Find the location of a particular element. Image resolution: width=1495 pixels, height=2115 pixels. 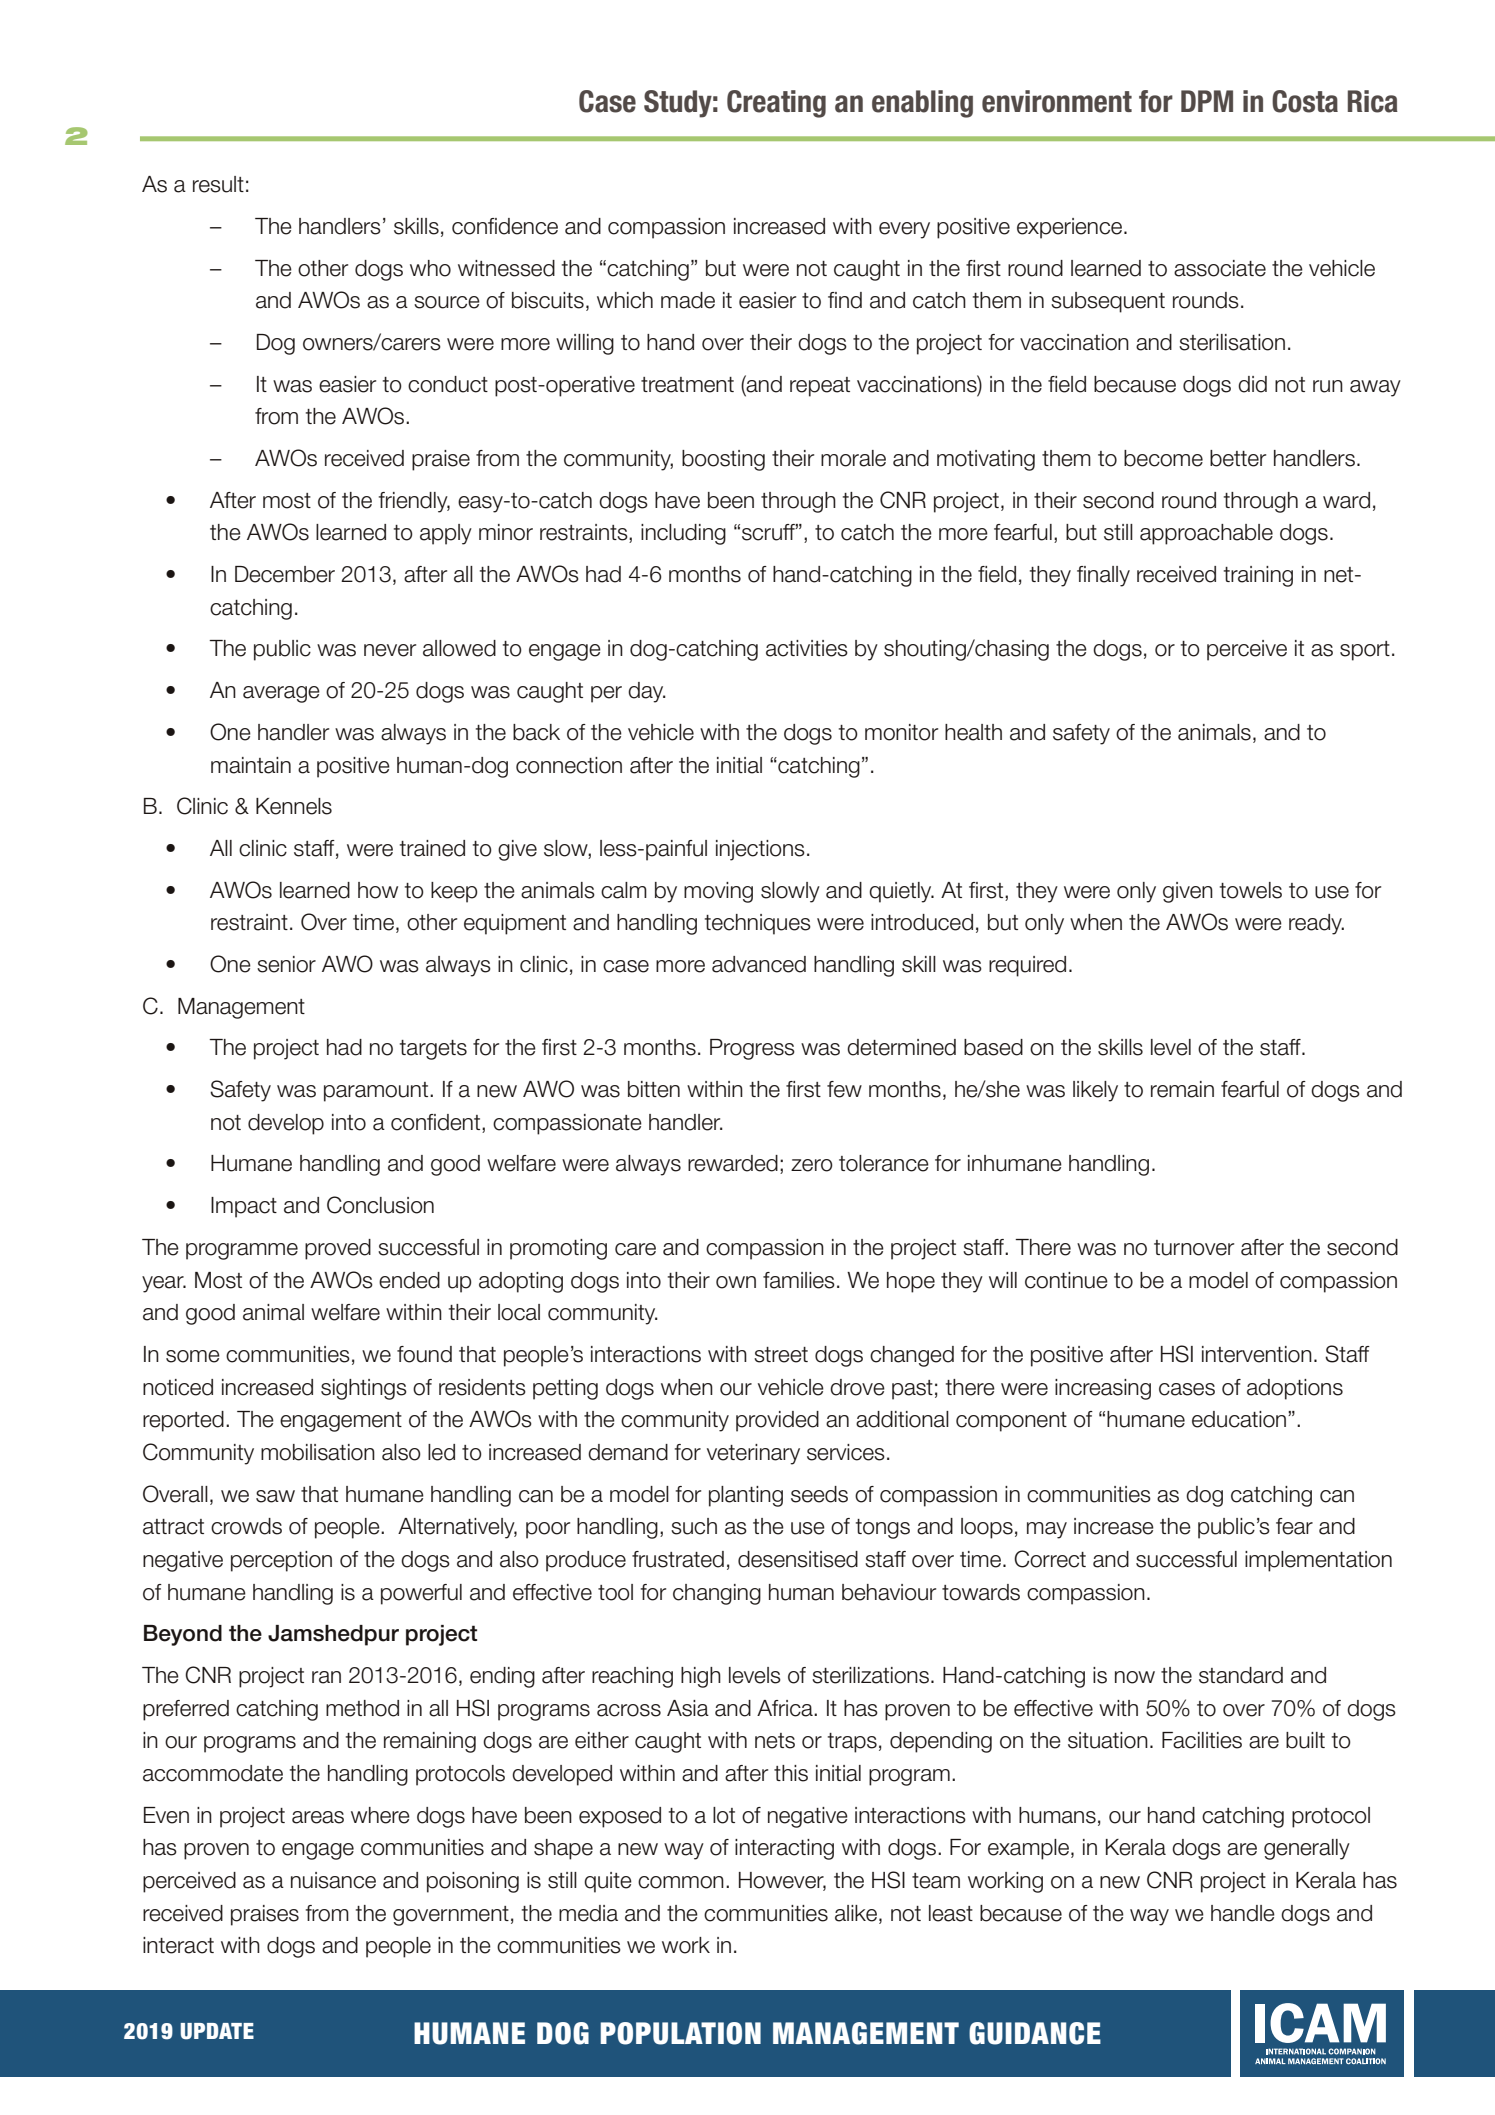

Creating is located at coordinates (776, 104).
